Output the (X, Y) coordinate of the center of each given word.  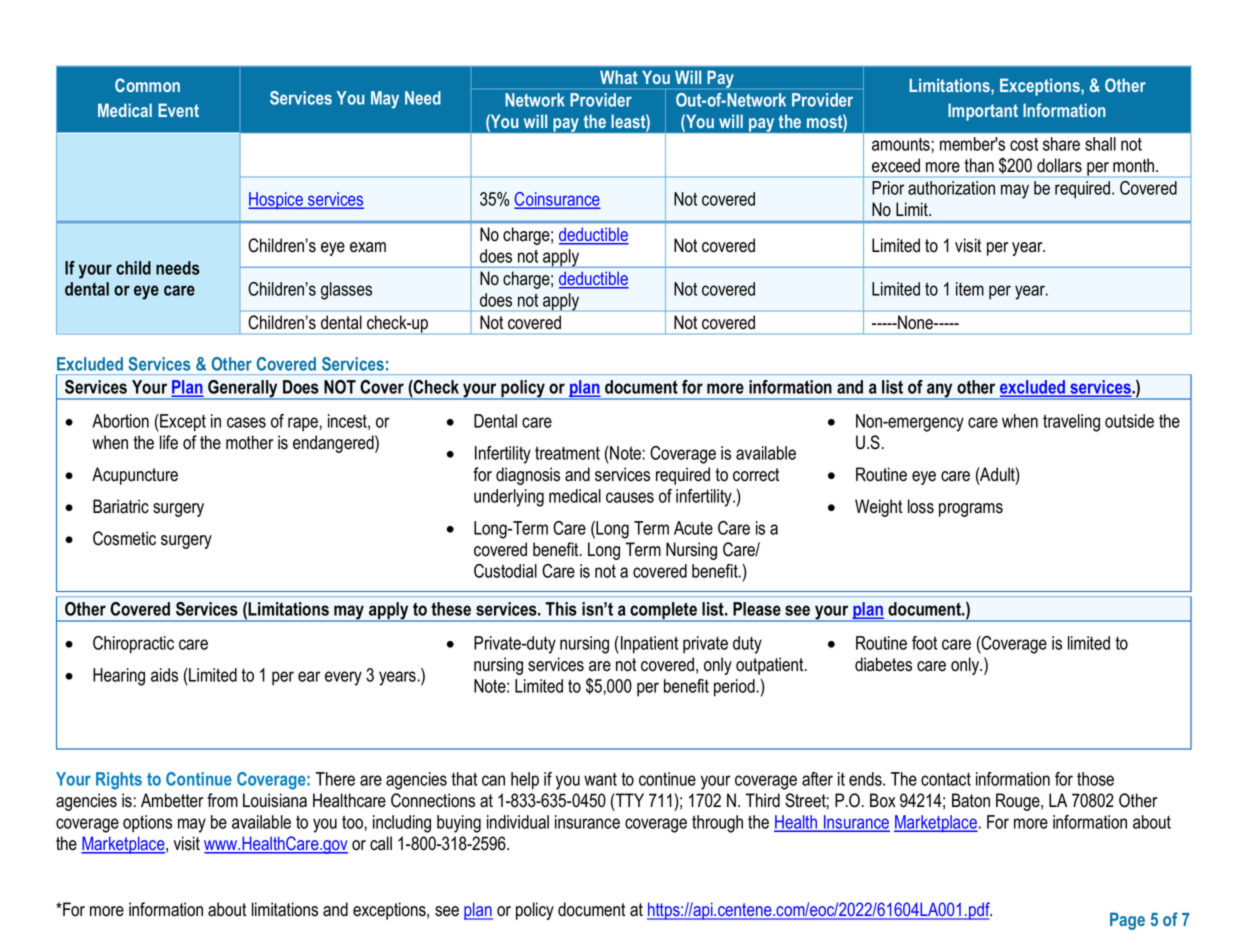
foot (924, 643)
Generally (243, 390)
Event (178, 110)
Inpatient (649, 645)
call (381, 843)
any (940, 391)
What (618, 77)
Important (983, 112)
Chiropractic (133, 645)
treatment (567, 453)
